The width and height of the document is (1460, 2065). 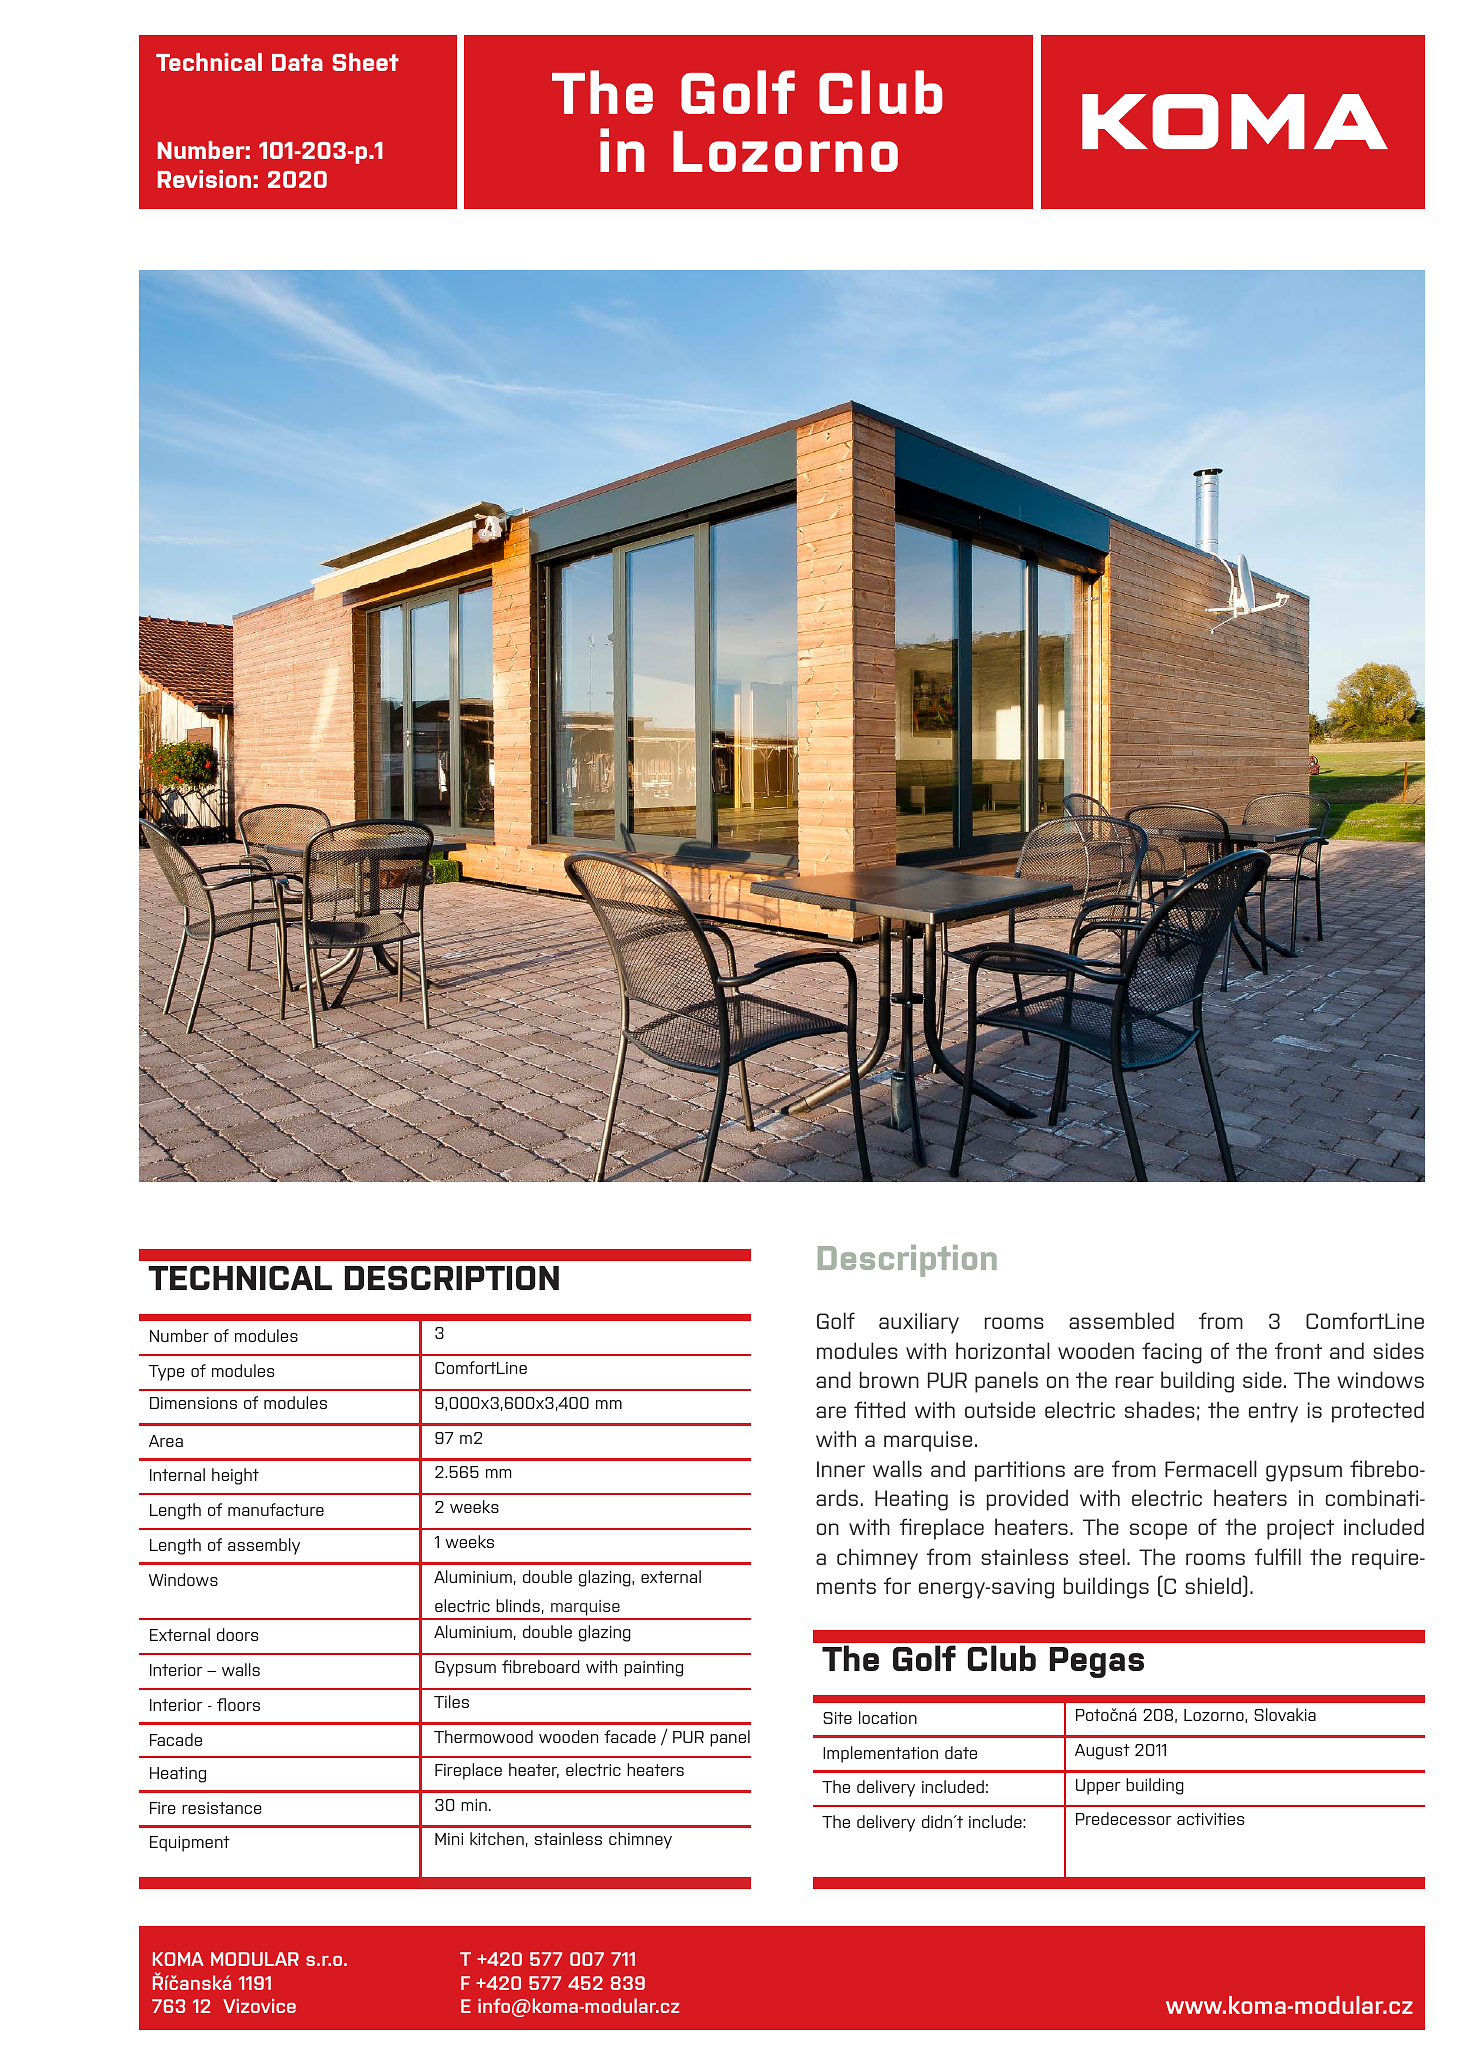 I want to click on resistance, so click(x=222, y=1808).
